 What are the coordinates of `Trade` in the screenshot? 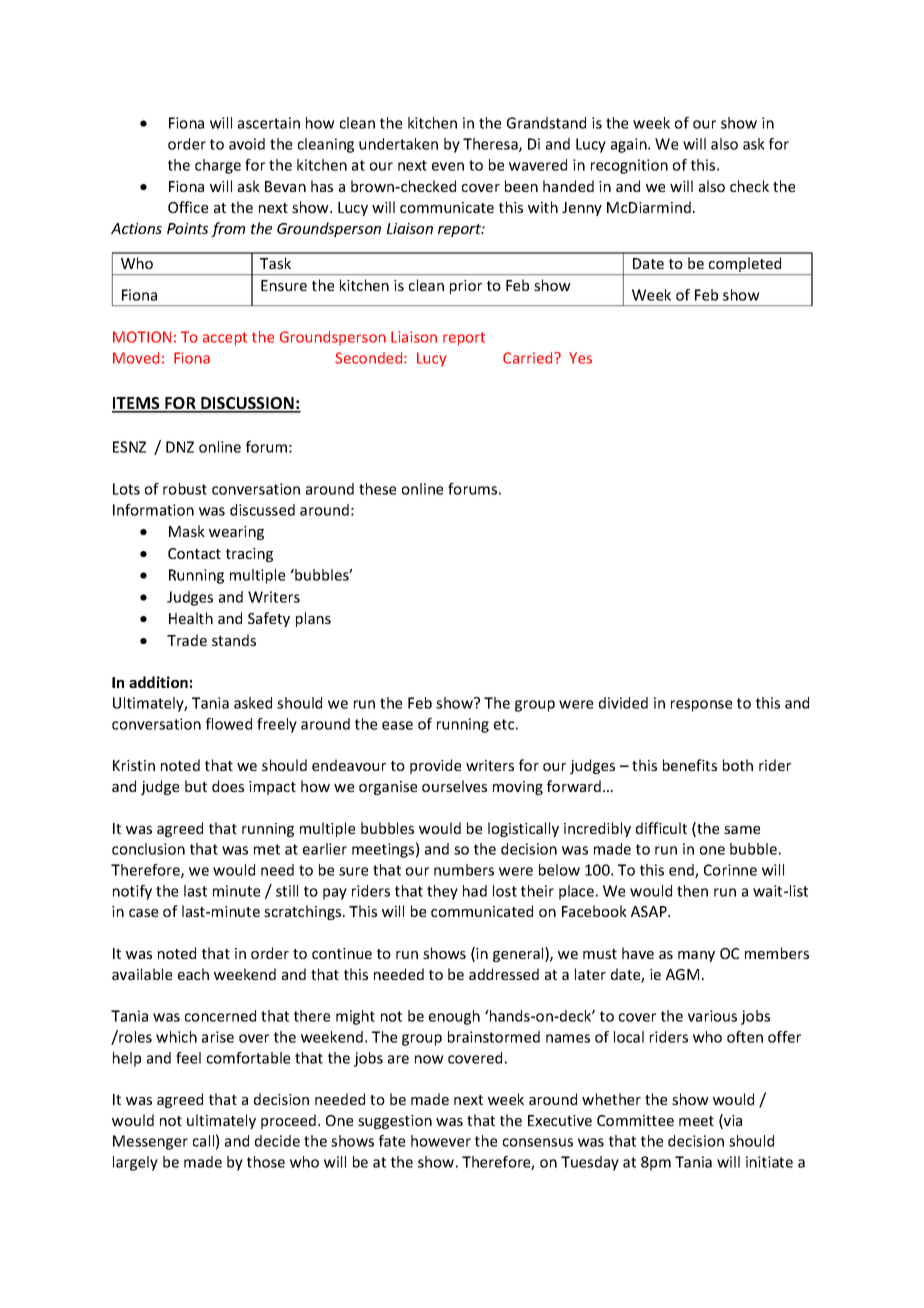 It's located at (187, 640).
